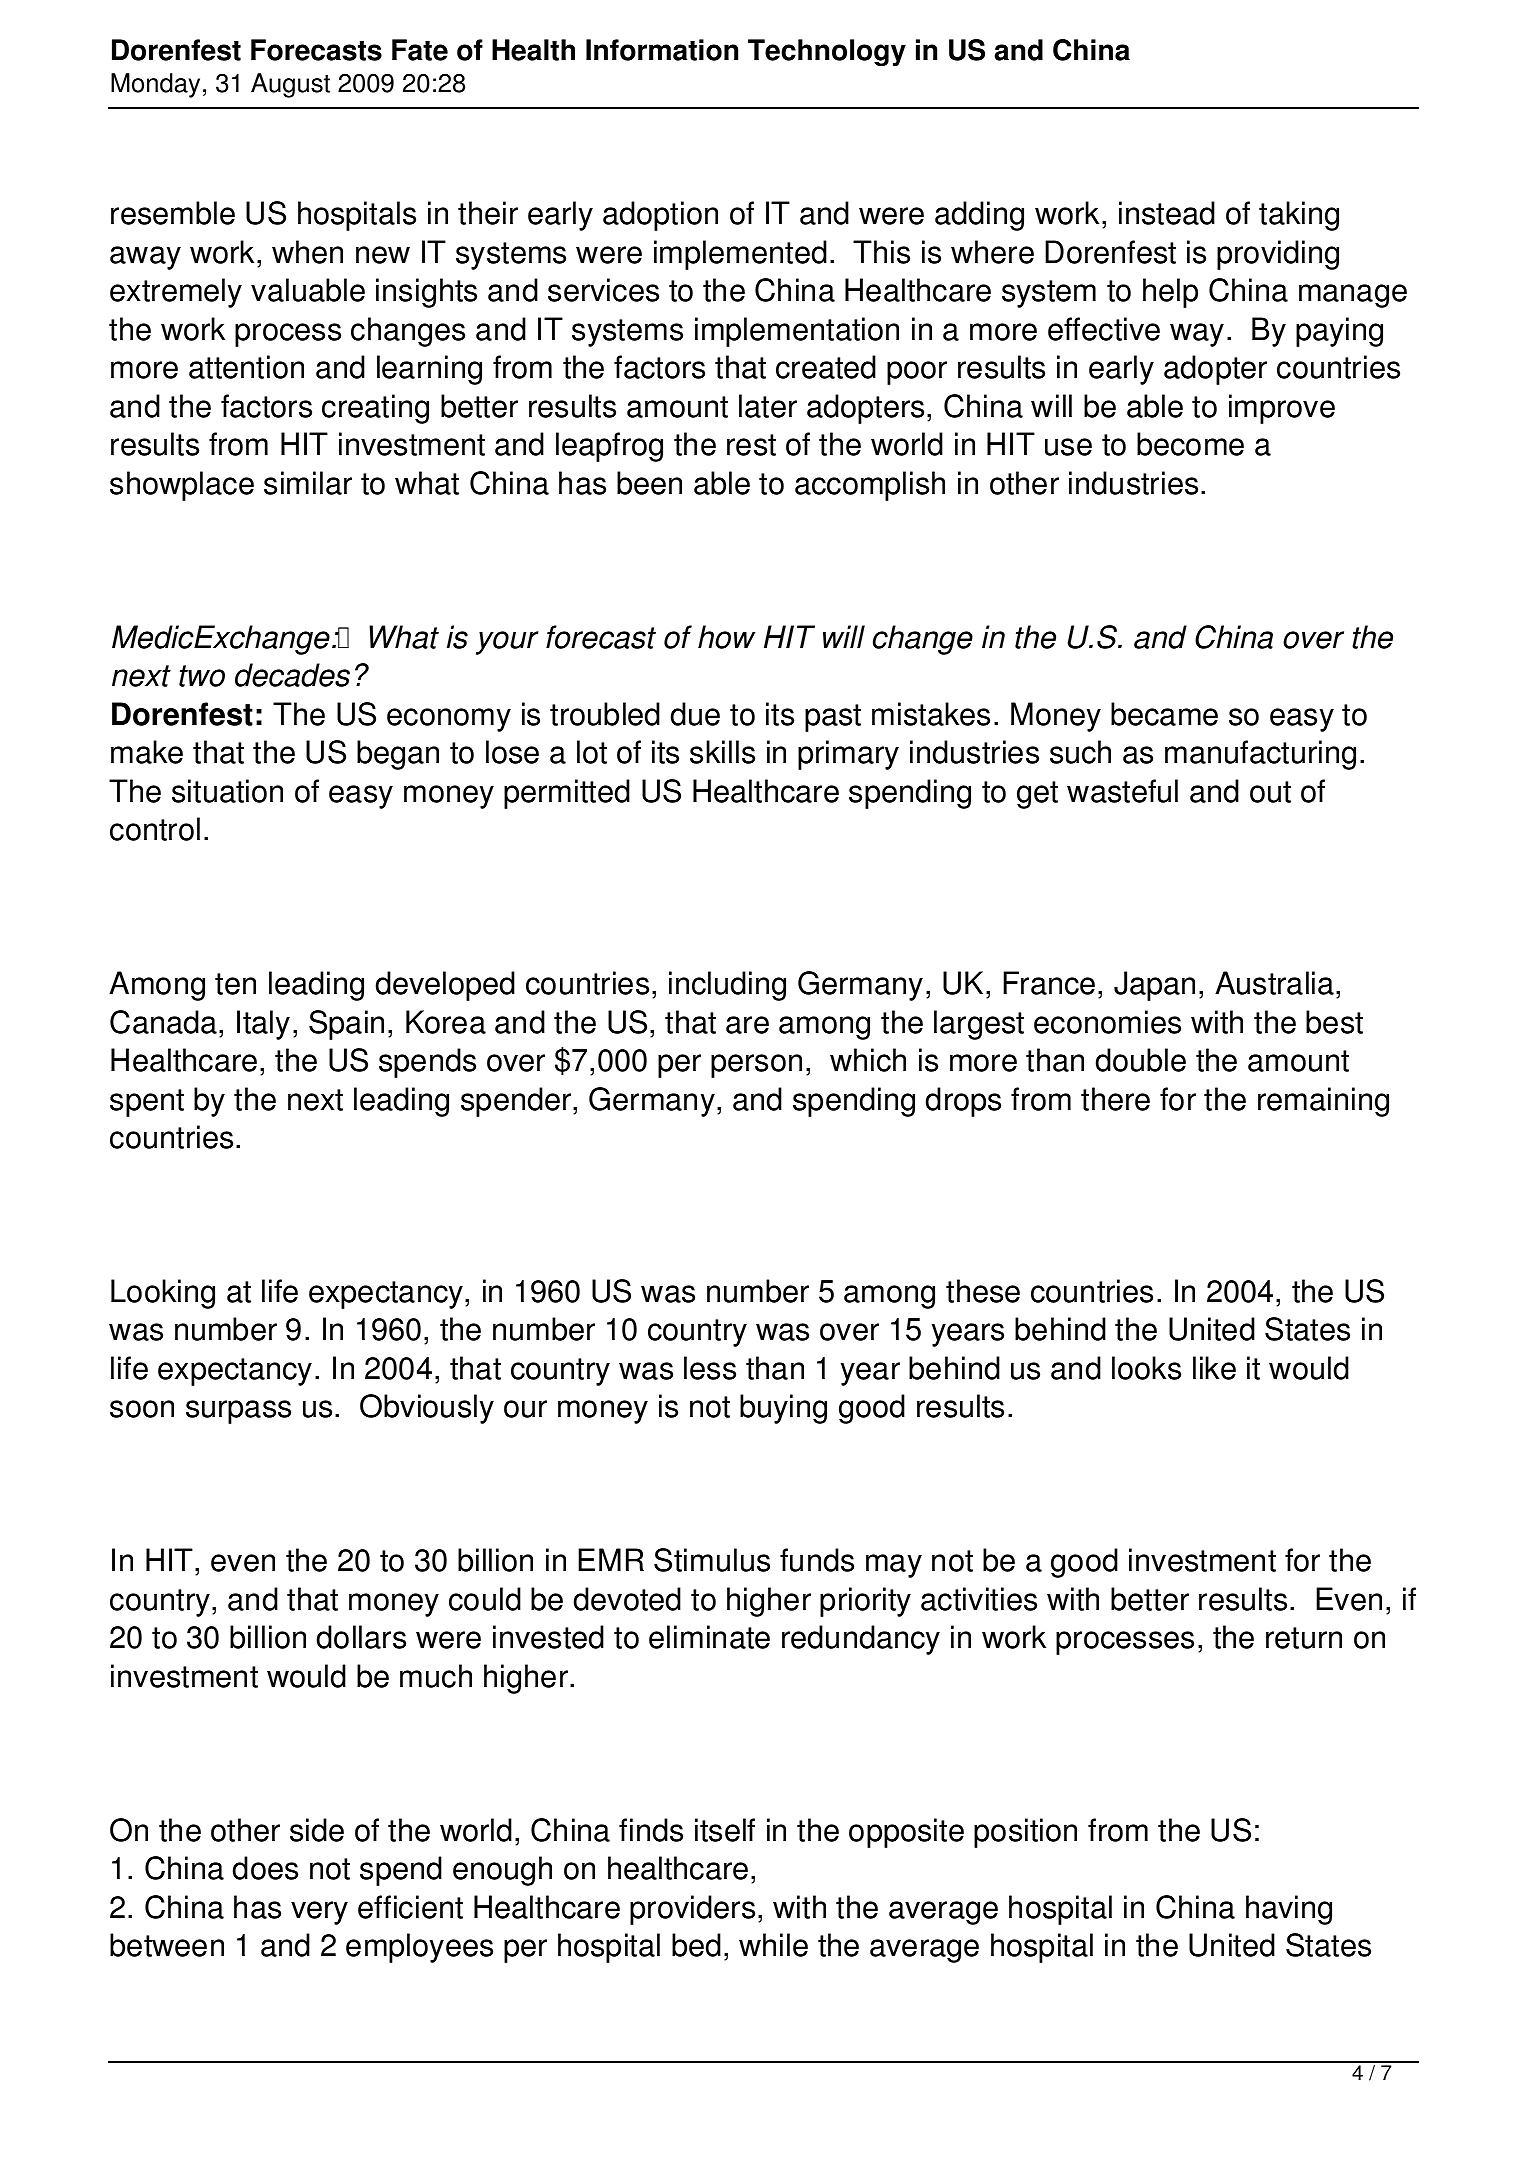  What do you see at coordinates (1167, 213) in the page?
I see `instead` at bounding box center [1167, 213].
